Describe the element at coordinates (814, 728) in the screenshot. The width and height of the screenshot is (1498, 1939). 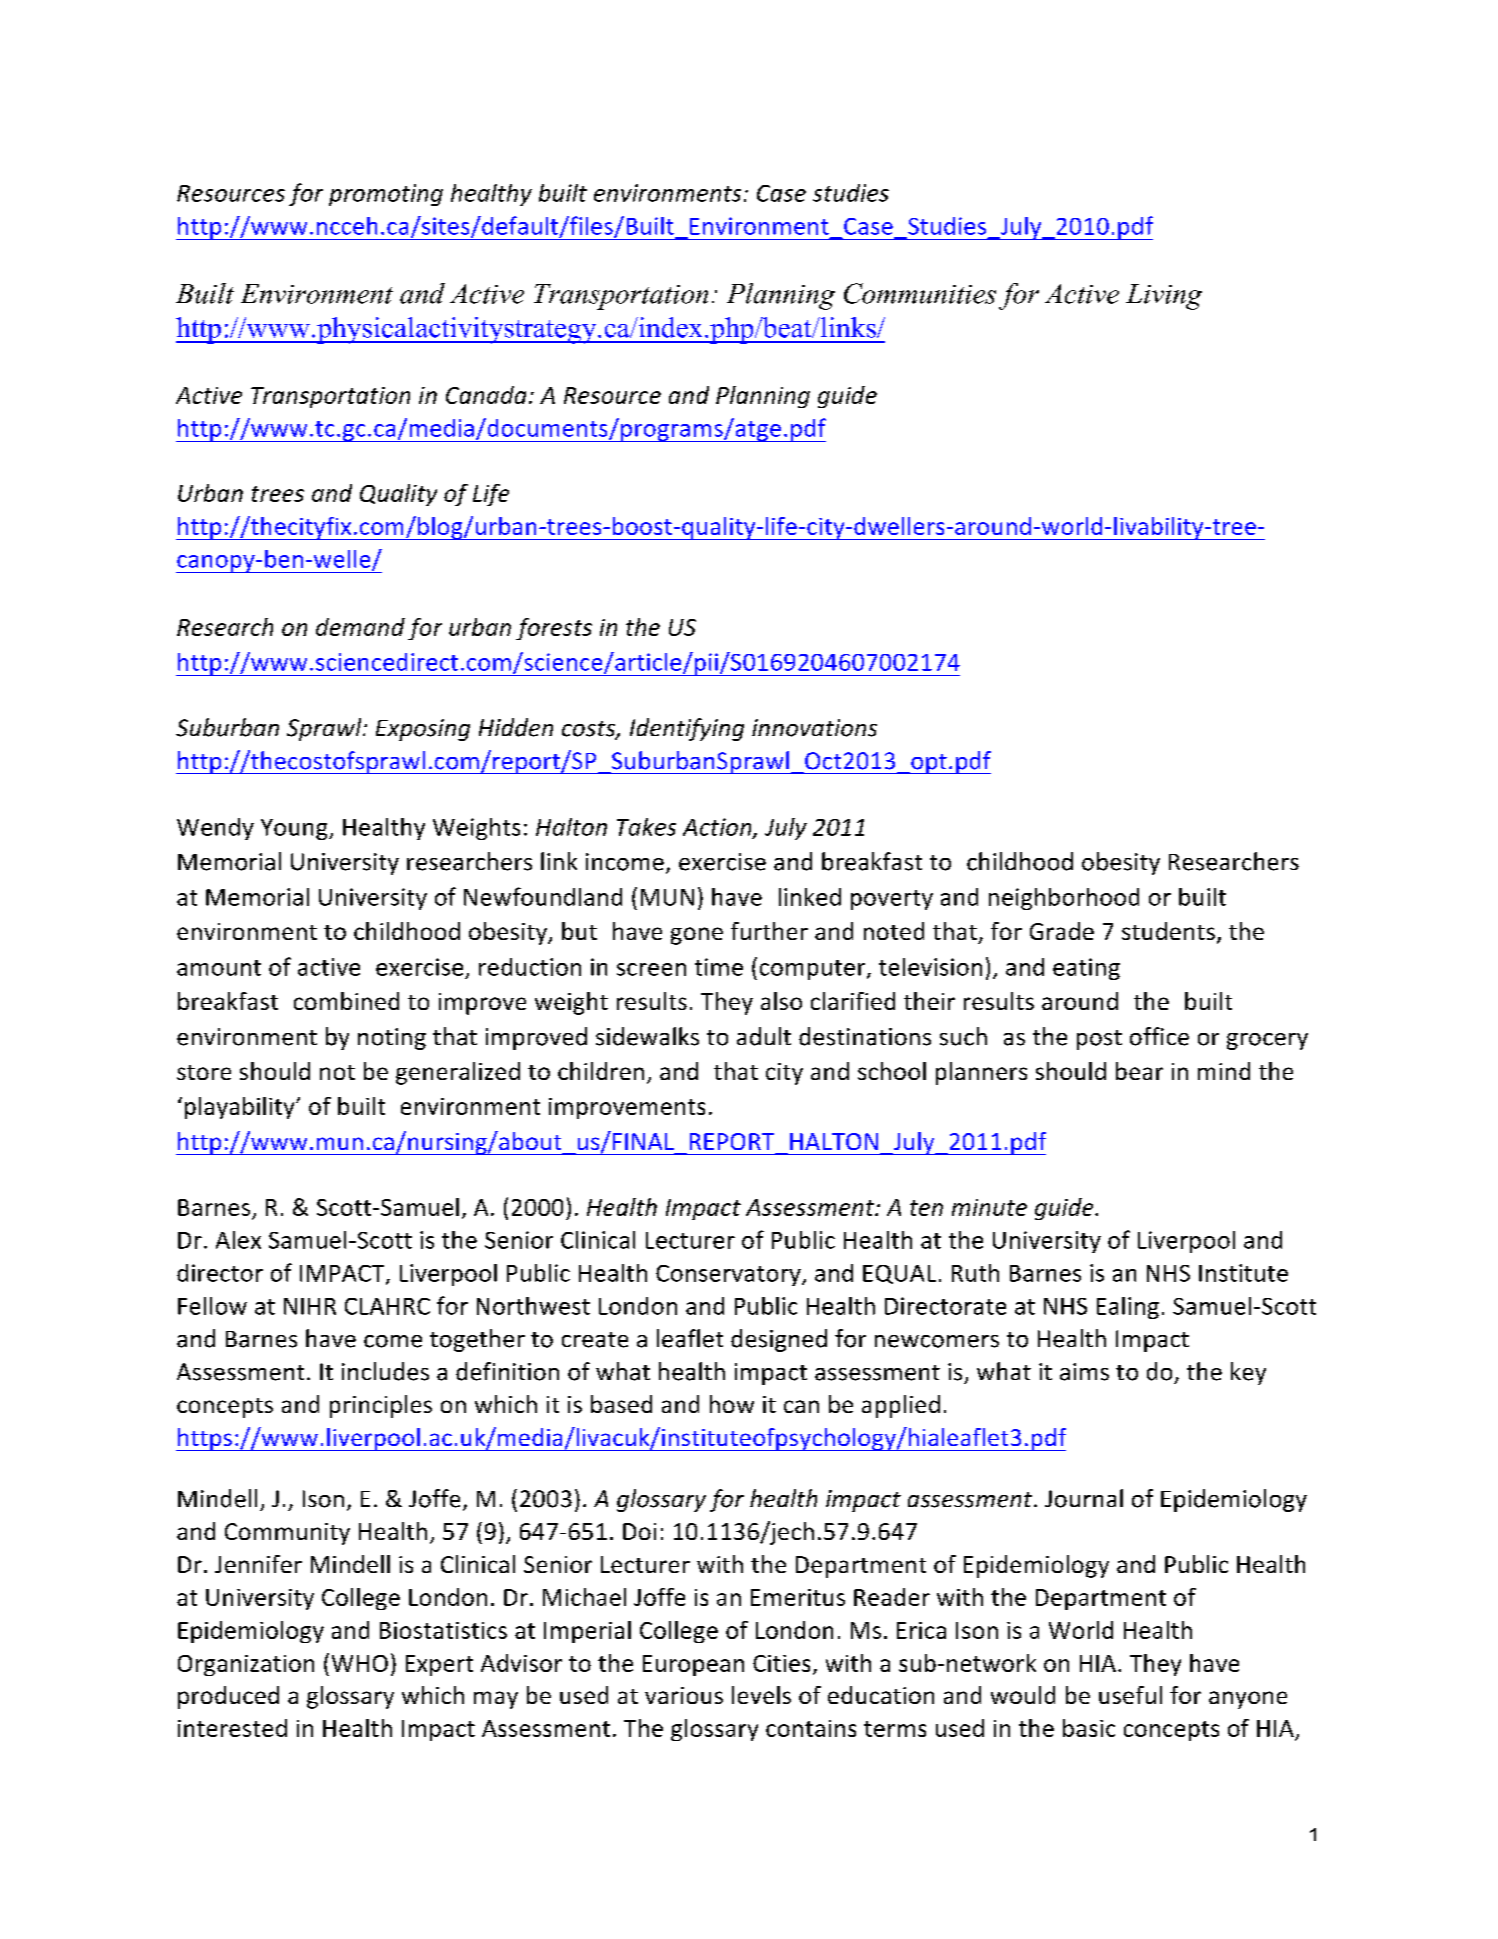
I see `innovations` at that location.
